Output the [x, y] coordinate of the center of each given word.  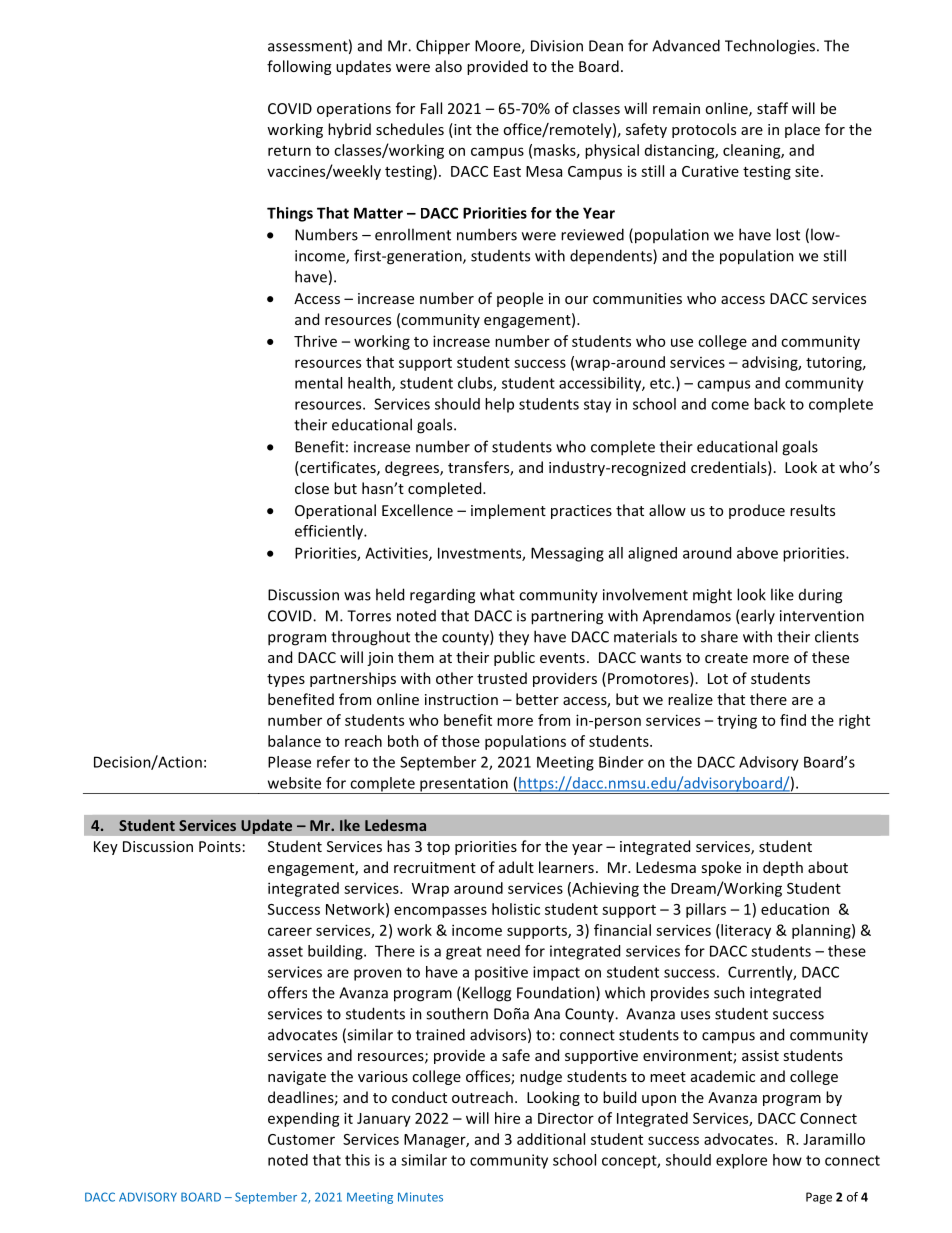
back [769, 404]
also [448, 66]
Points [220, 846]
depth [783, 868]
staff [772, 108]
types [286, 680]
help [499, 405]
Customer [301, 1139]
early [757, 616]
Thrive [315, 341]
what [497, 594]
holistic [516, 909]
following [299, 67]
